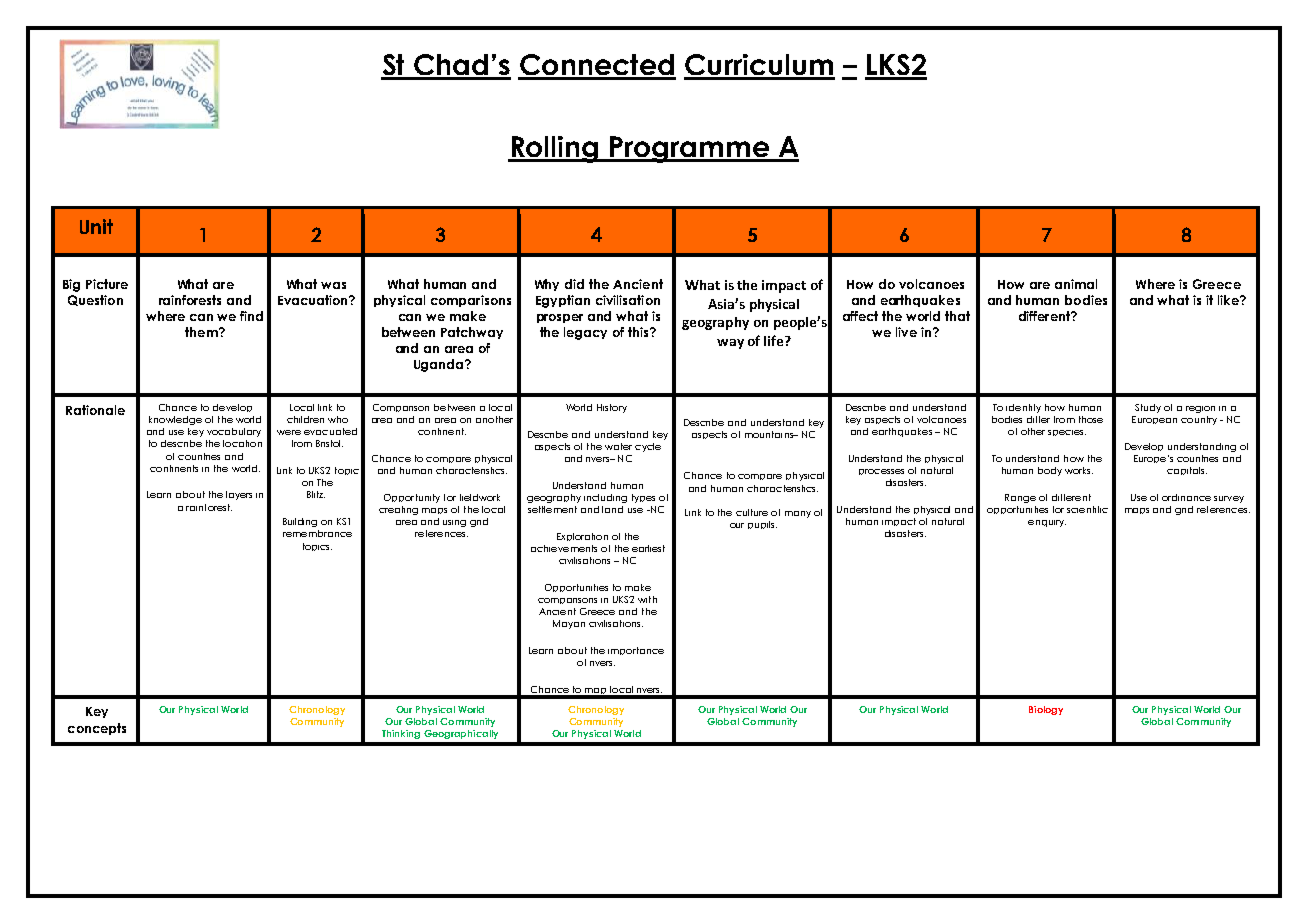 The width and height of the screenshot is (1308, 924). Describe the element at coordinates (234, 432) in the screenshot. I see `vocabulary` at that location.
